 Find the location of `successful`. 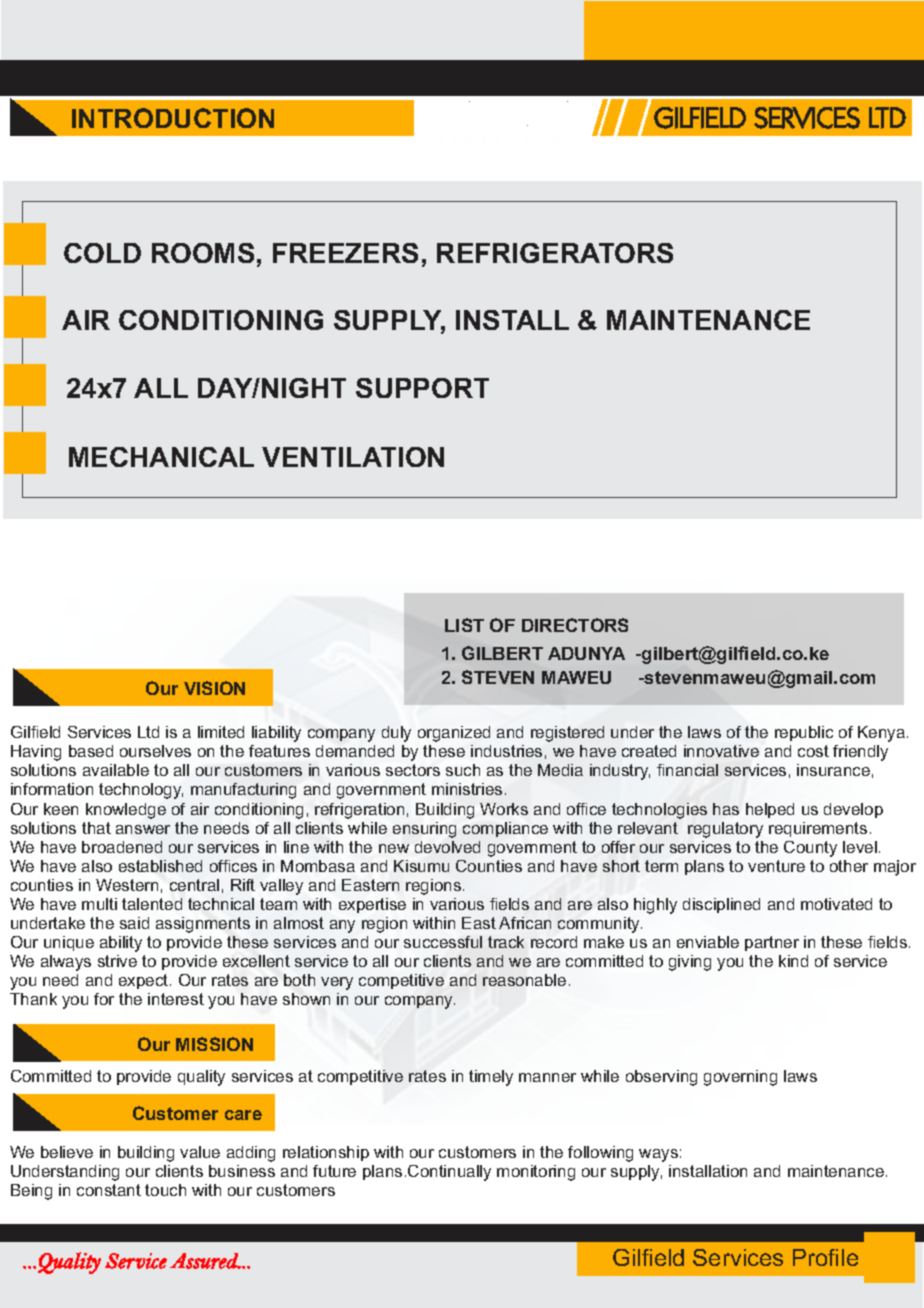

successful is located at coordinates (443, 942).
